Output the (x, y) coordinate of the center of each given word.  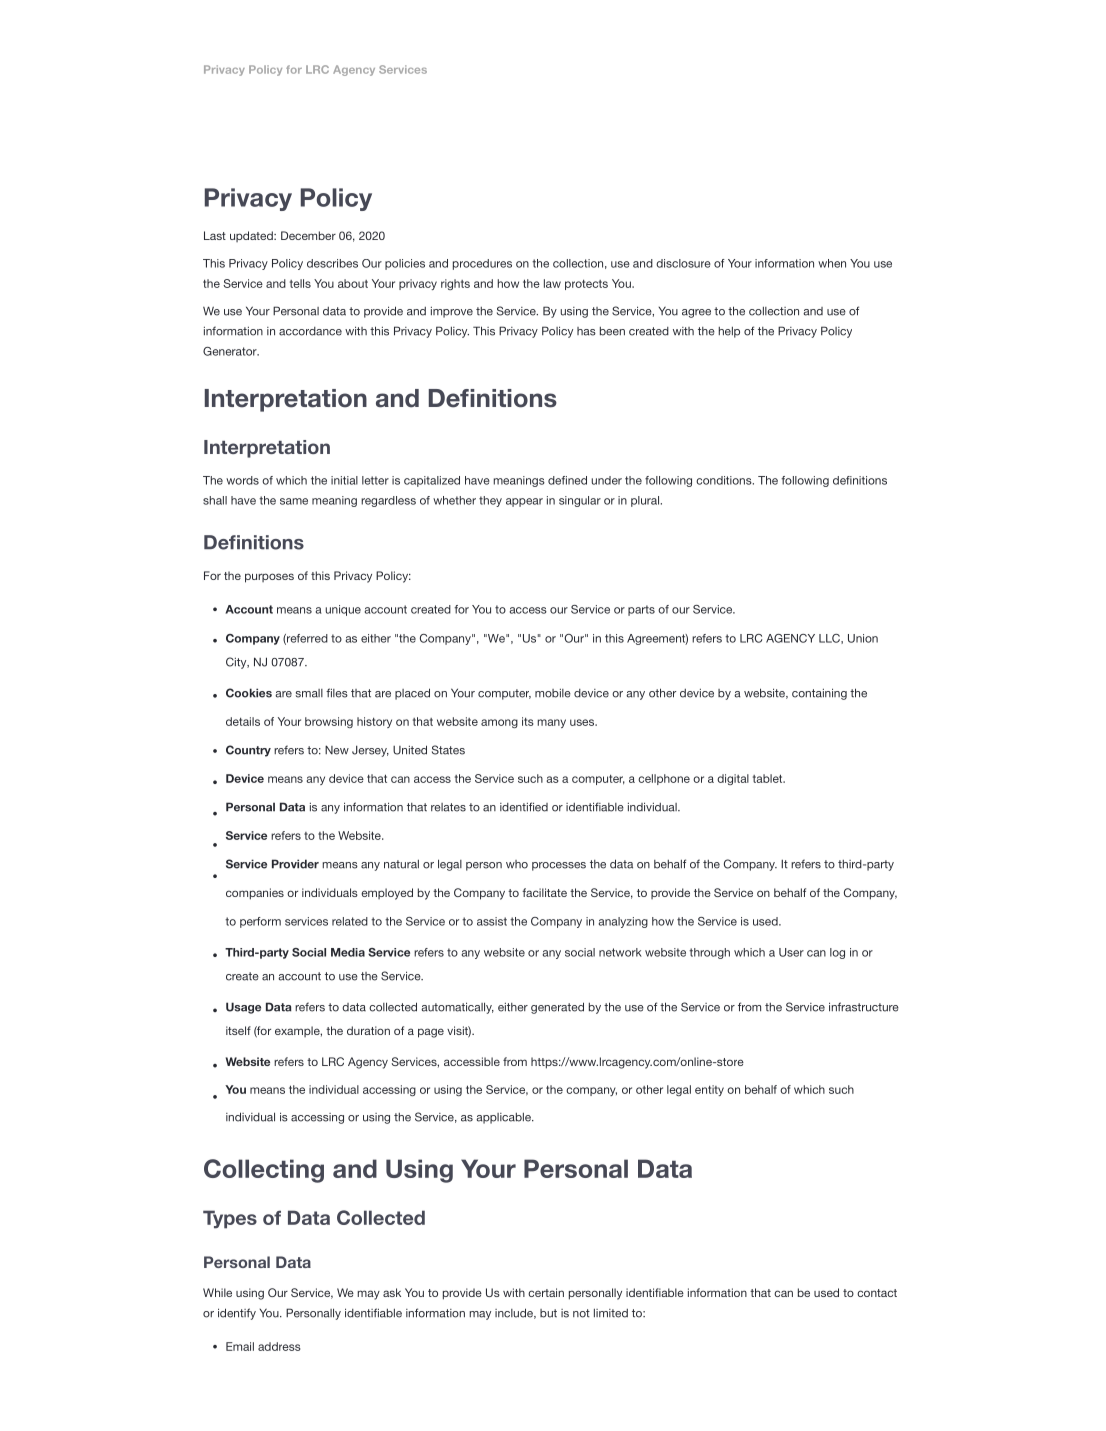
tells (300, 283)
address (279, 1346)
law (552, 283)
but (548, 1313)
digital (733, 779)
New (337, 750)
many (551, 723)
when (832, 263)
